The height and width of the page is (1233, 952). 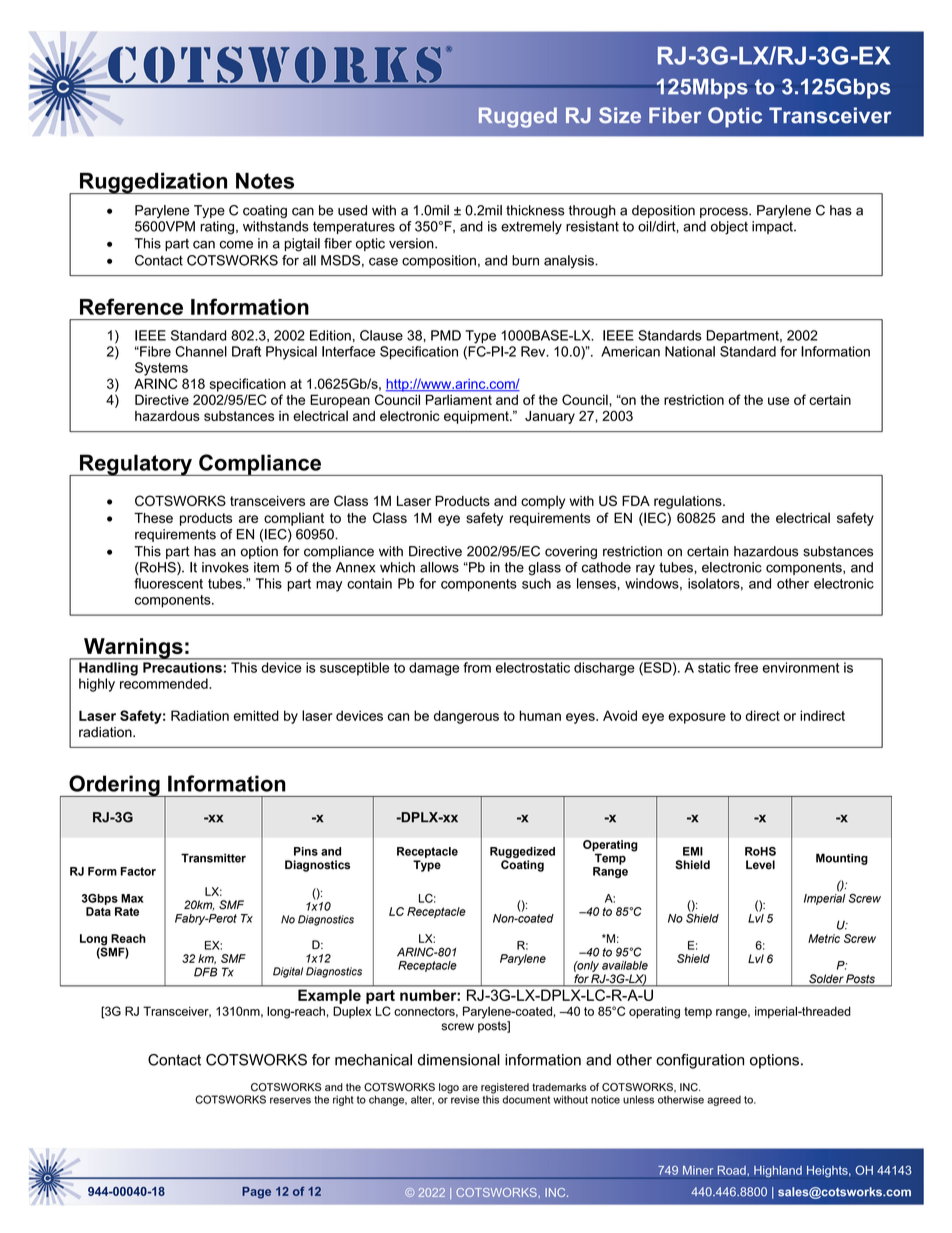 I want to click on free, so click(x=746, y=667).
